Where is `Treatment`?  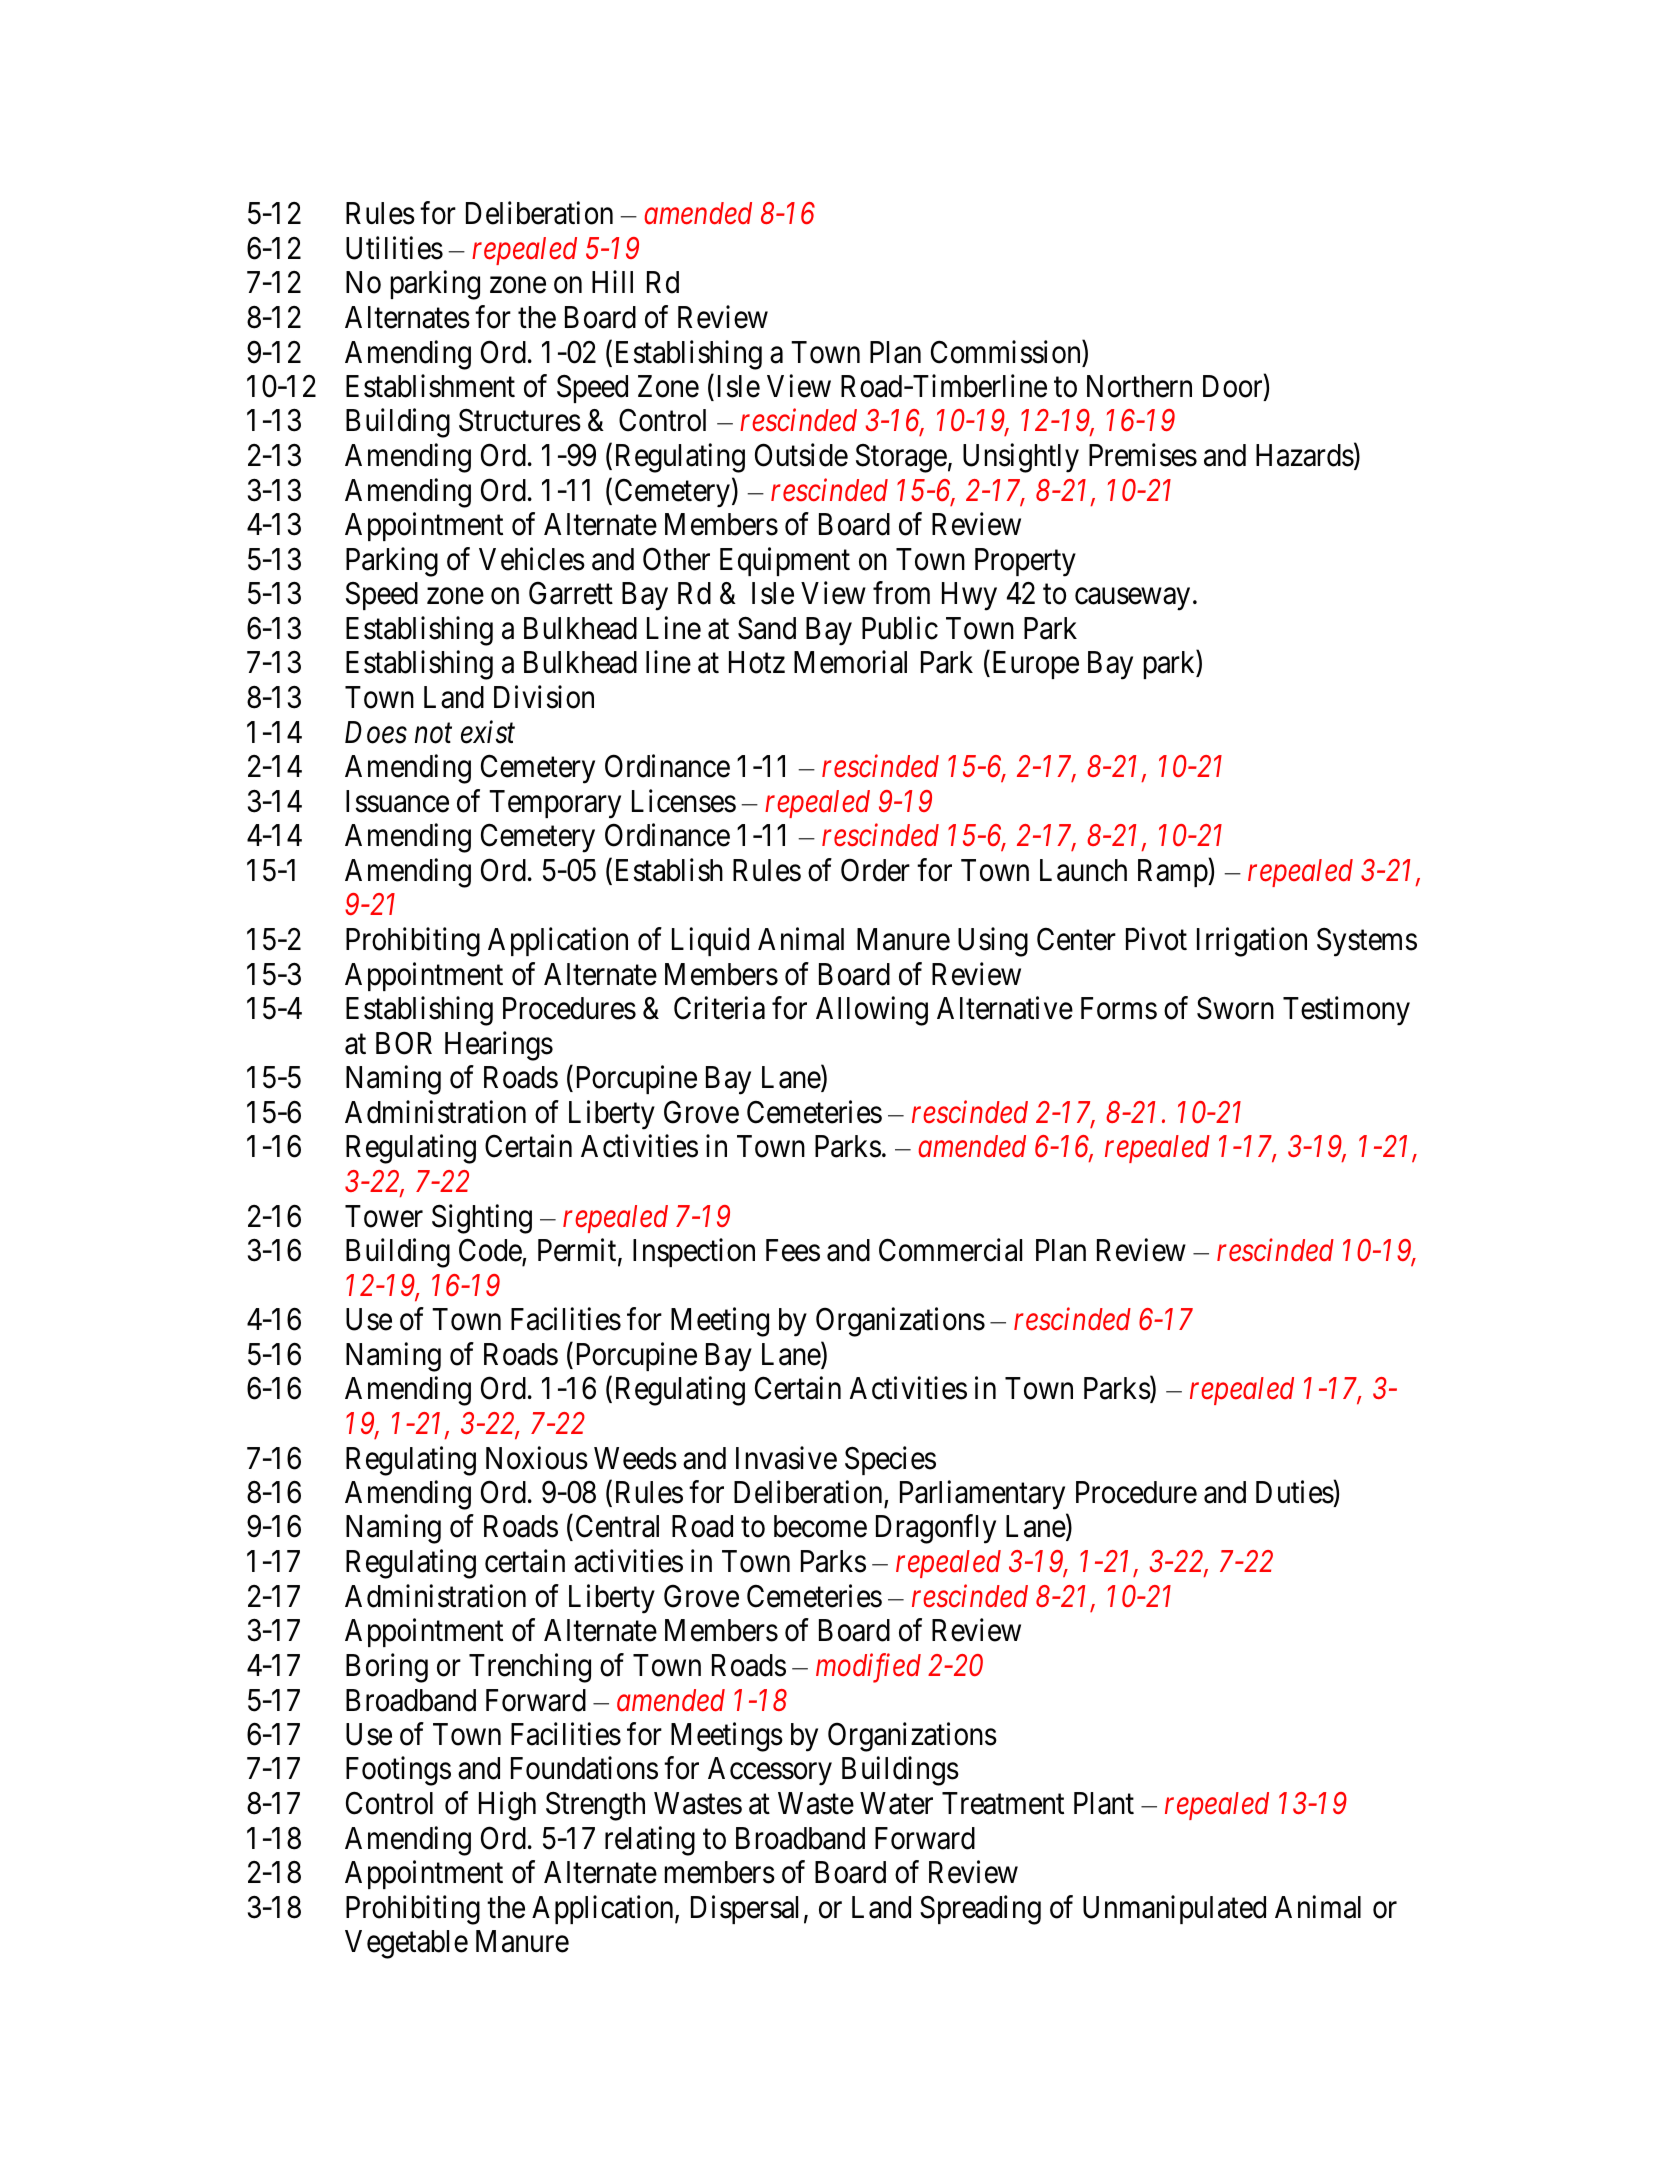
Treatment is located at coordinates (1003, 1803).
